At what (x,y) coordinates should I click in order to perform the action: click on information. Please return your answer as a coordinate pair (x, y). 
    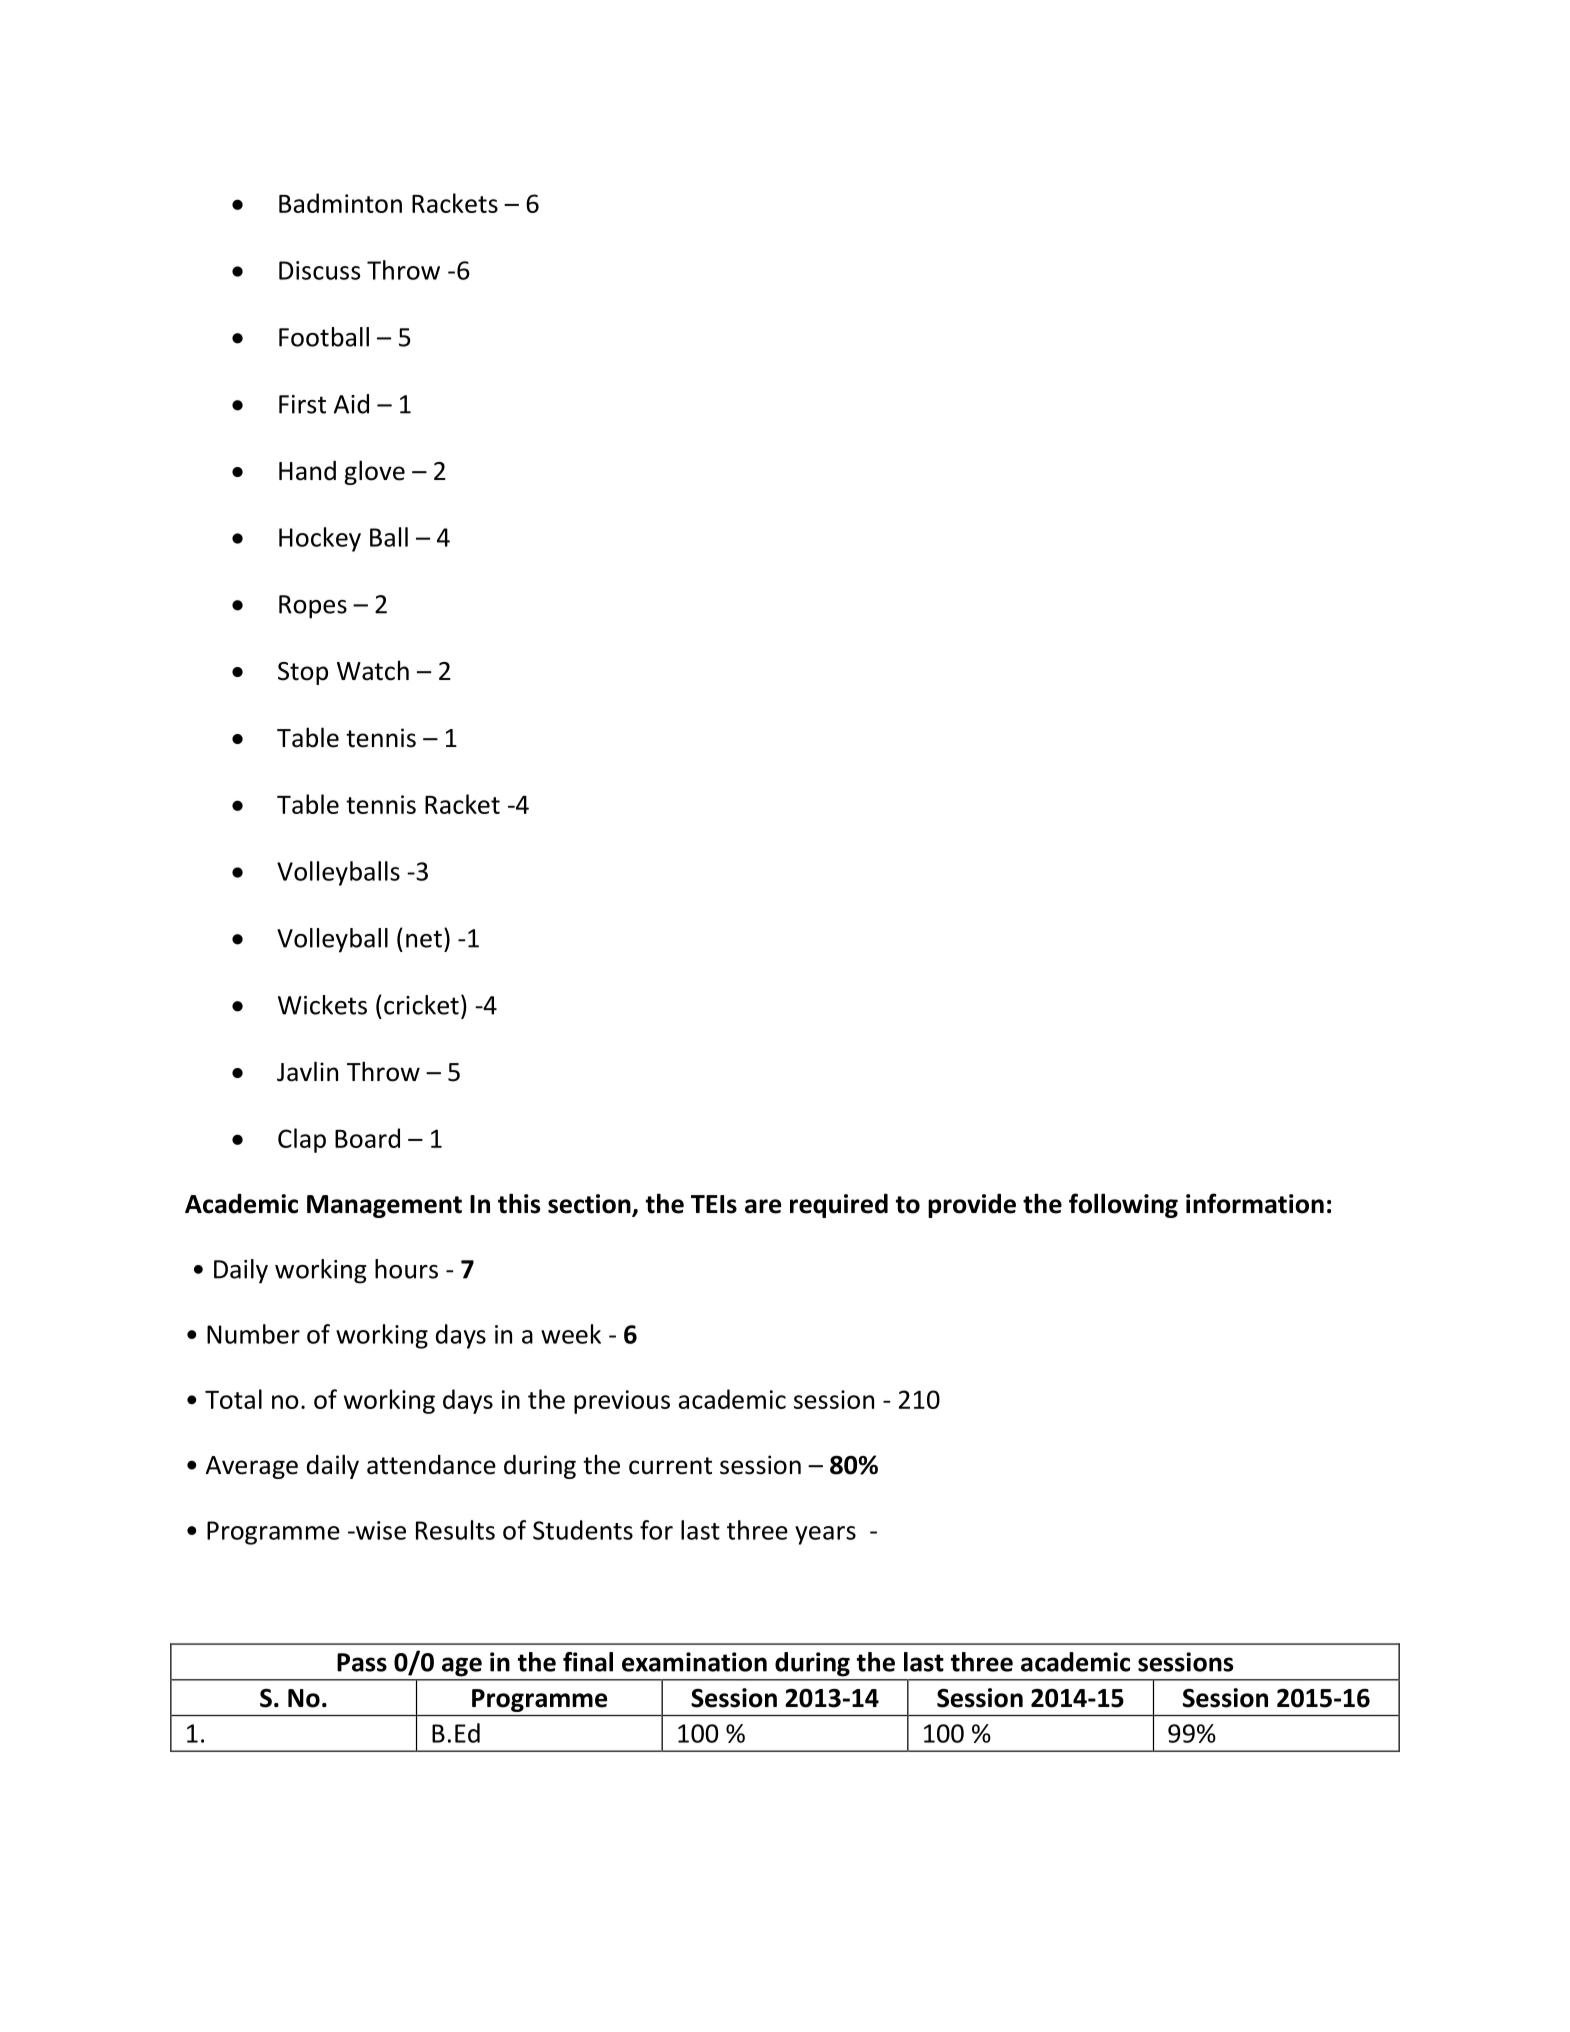
    Looking at the image, I should click on (1255, 1203).
